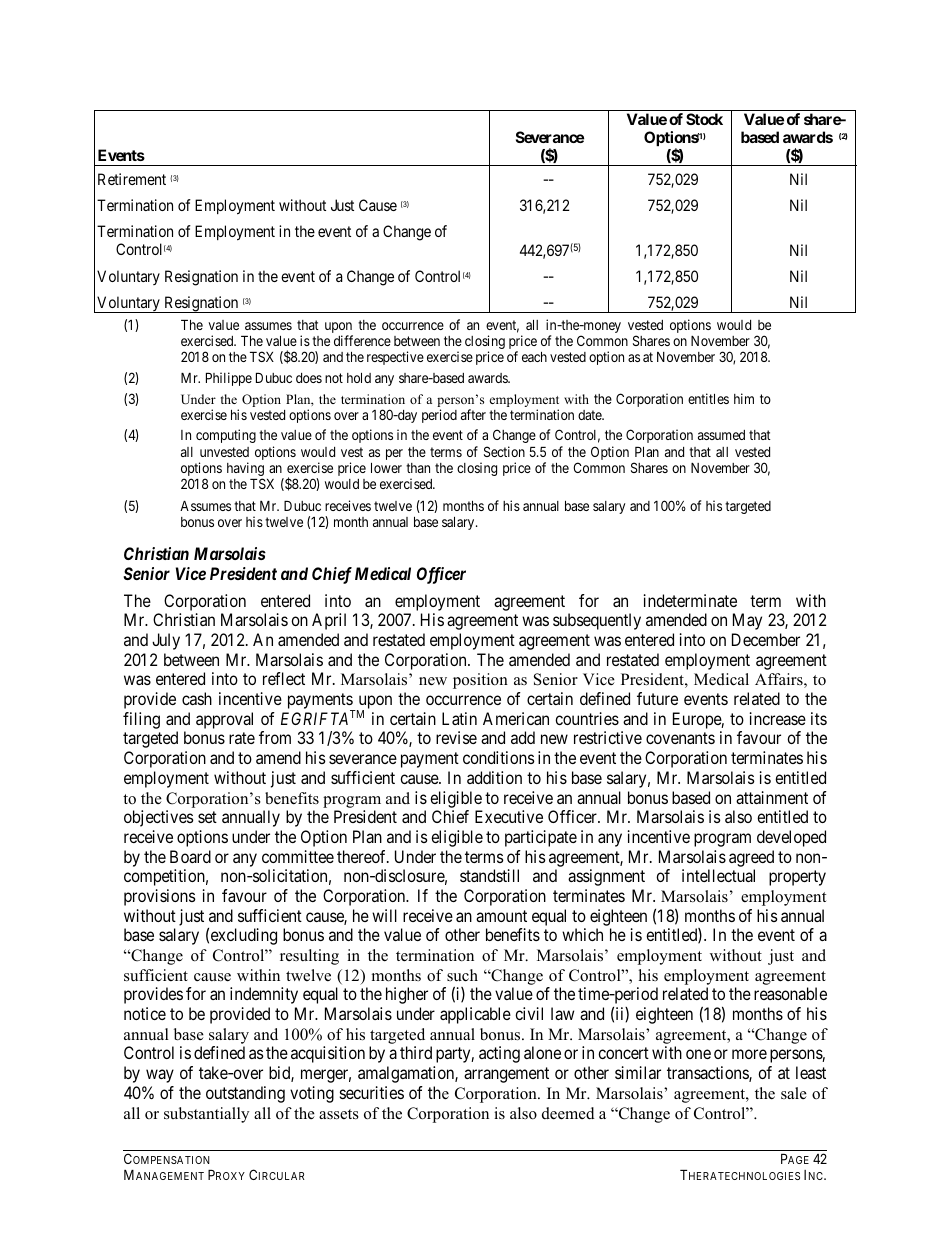  I want to click on Retirement, so click(132, 179).
